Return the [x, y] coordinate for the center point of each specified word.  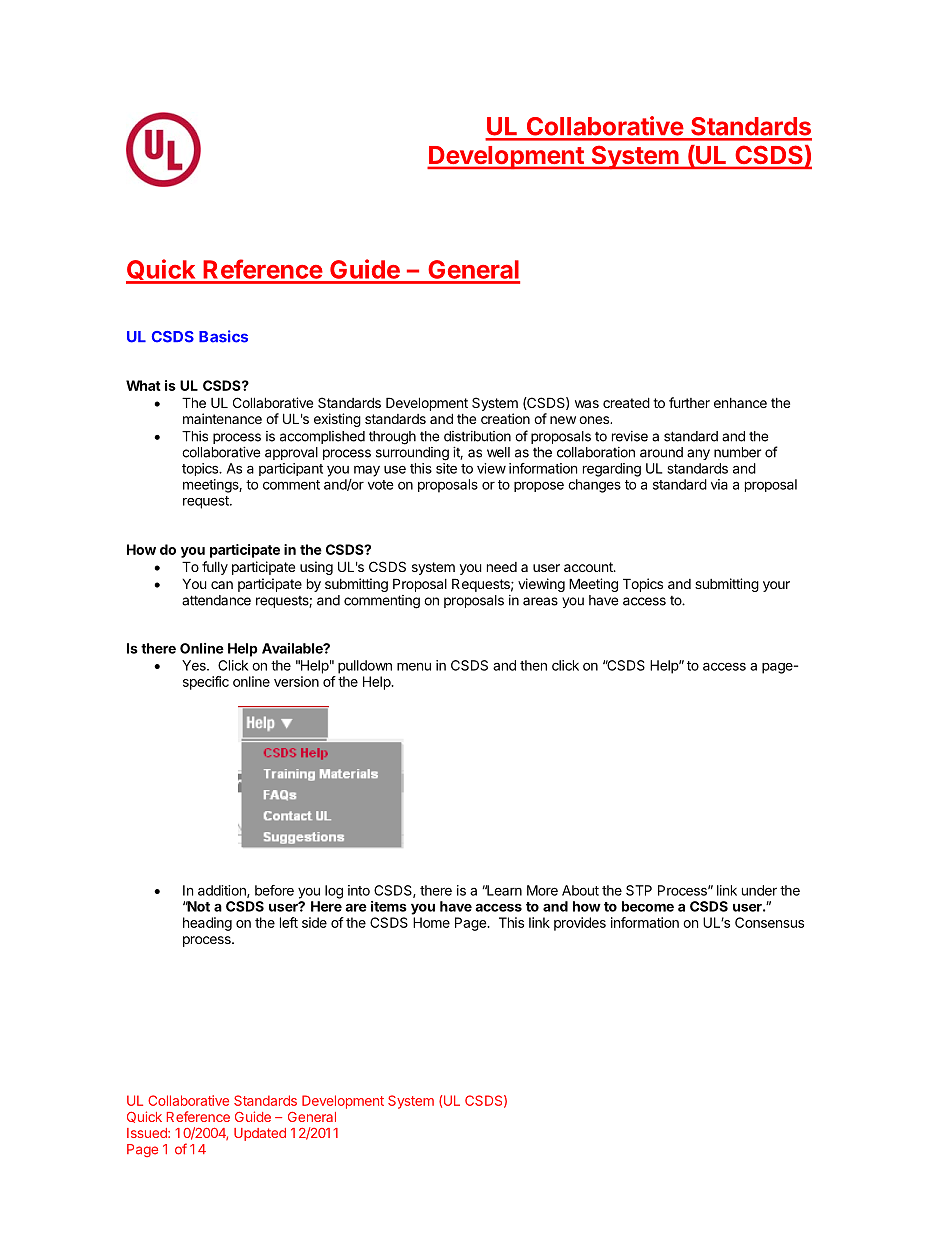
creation [505, 418]
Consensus [769, 922]
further [689, 402]
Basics [223, 336]
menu [414, 667]
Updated [260, 1134]
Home [431, 922]
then [533, 665]
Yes [195, 665]
